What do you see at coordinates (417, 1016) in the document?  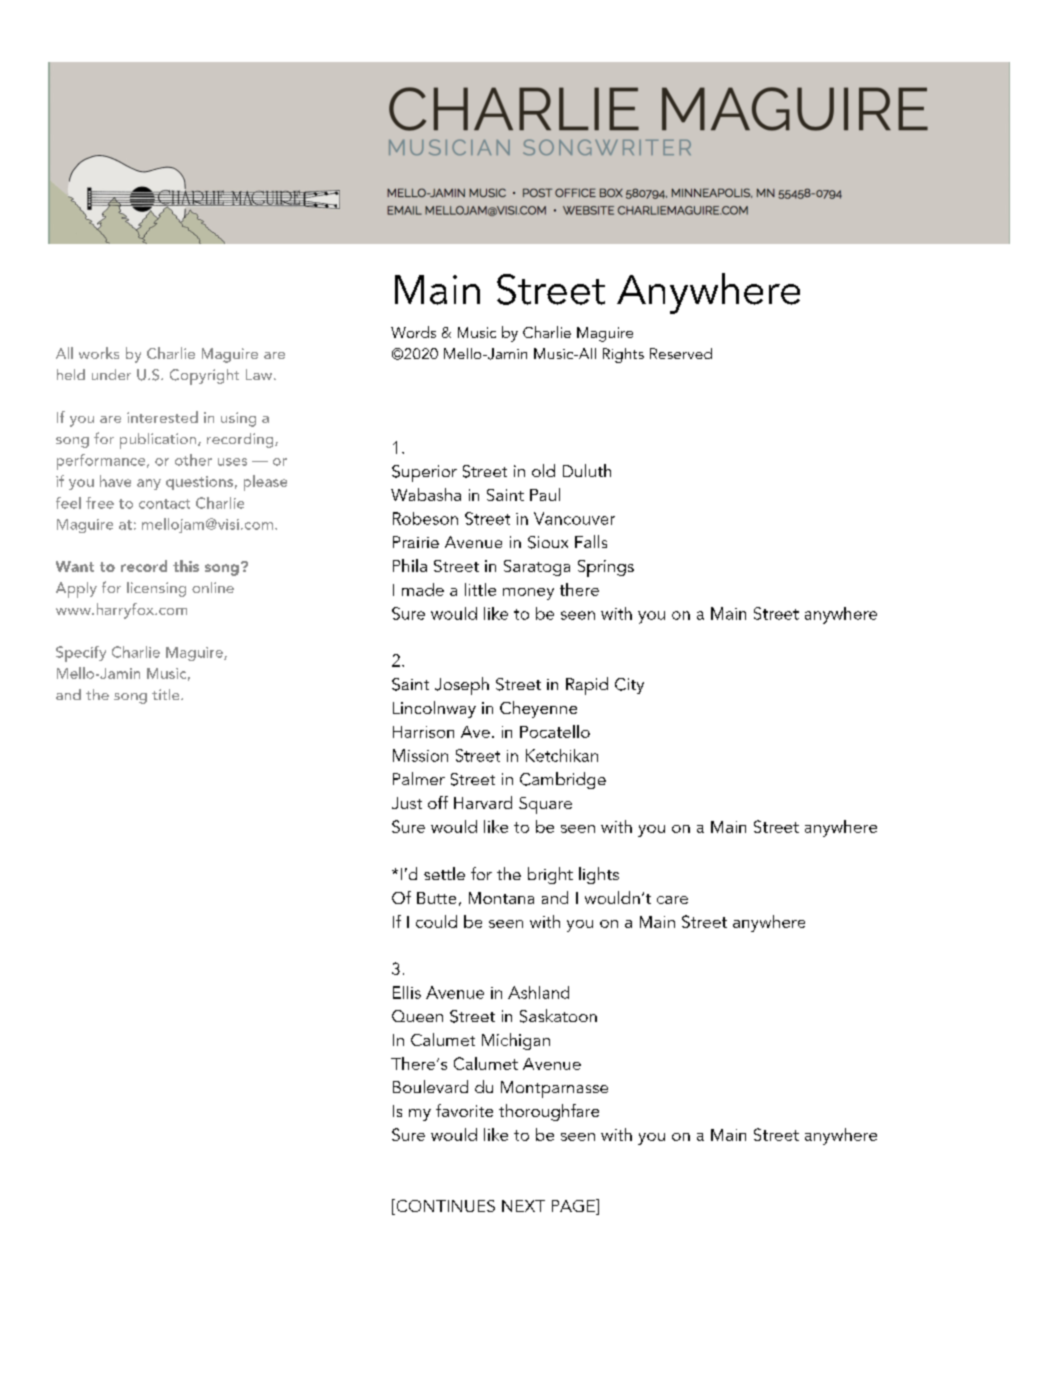 I see `Queen` at bounding box center [417, 1016].
